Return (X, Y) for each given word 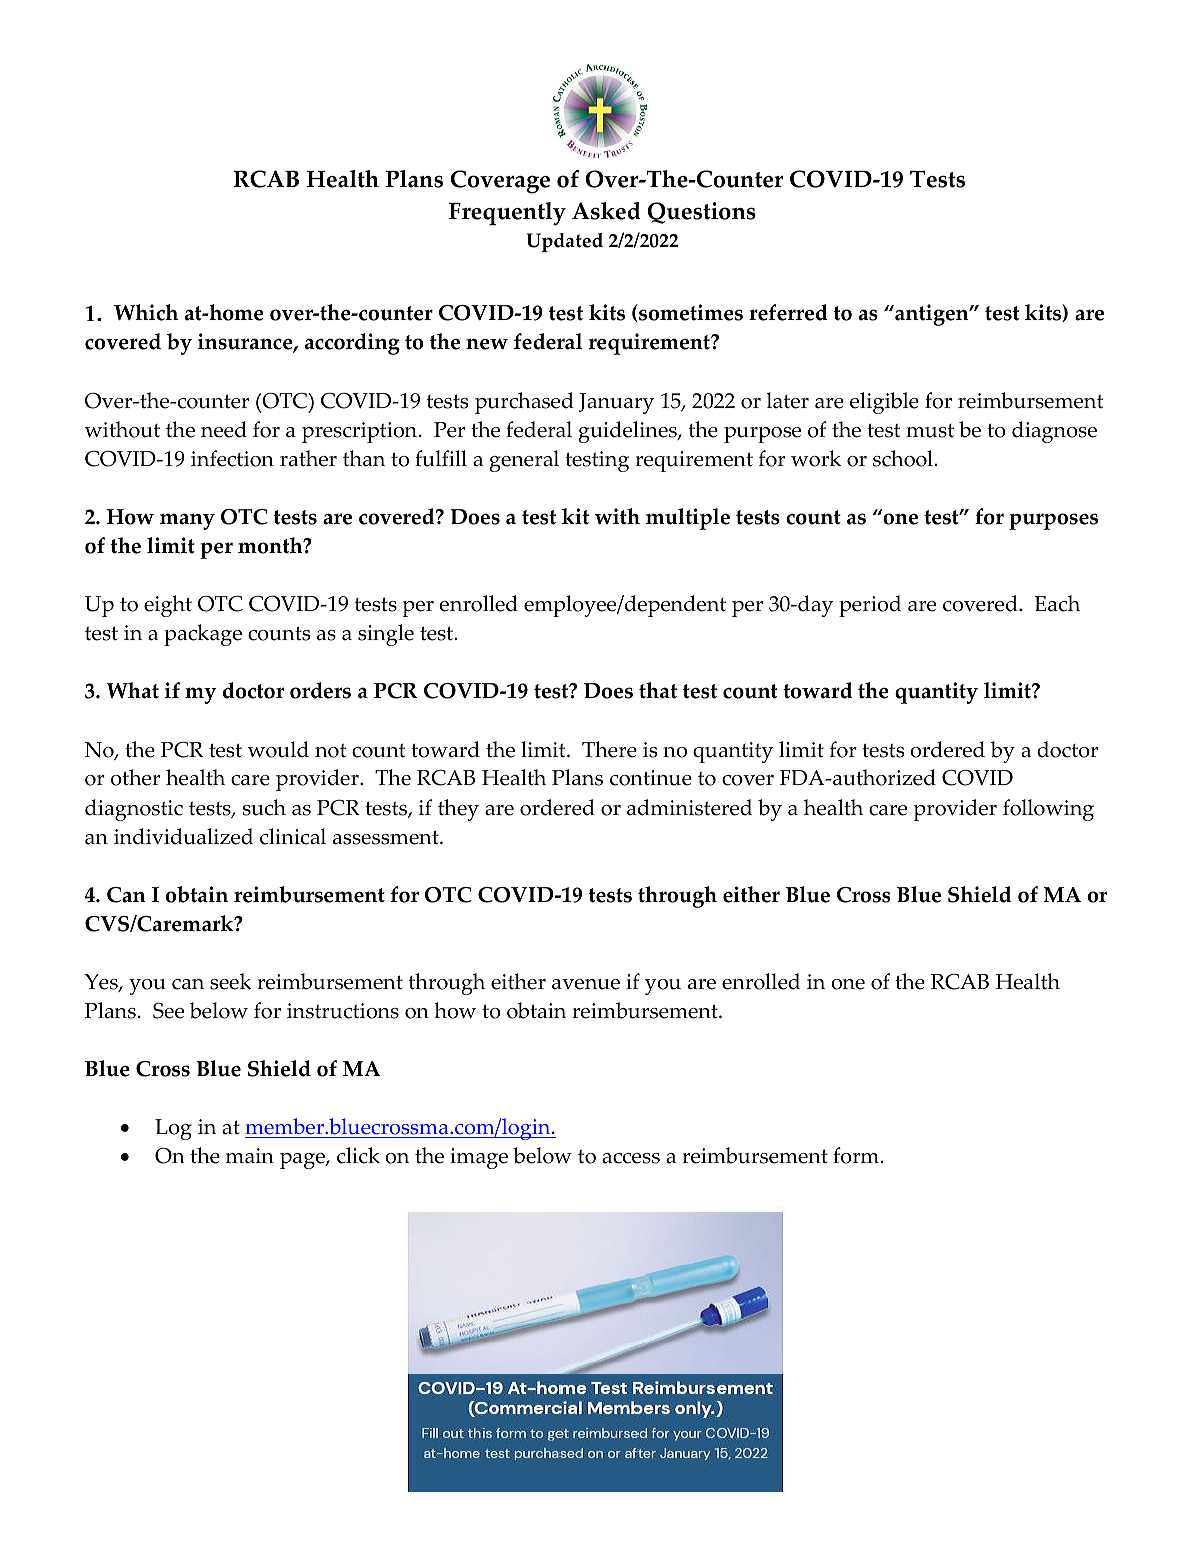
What (132, 690)
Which (146, 312)
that (658, 690)
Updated (564, 242)
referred (788, 312)
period (870, 606)
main (250, 1156)
